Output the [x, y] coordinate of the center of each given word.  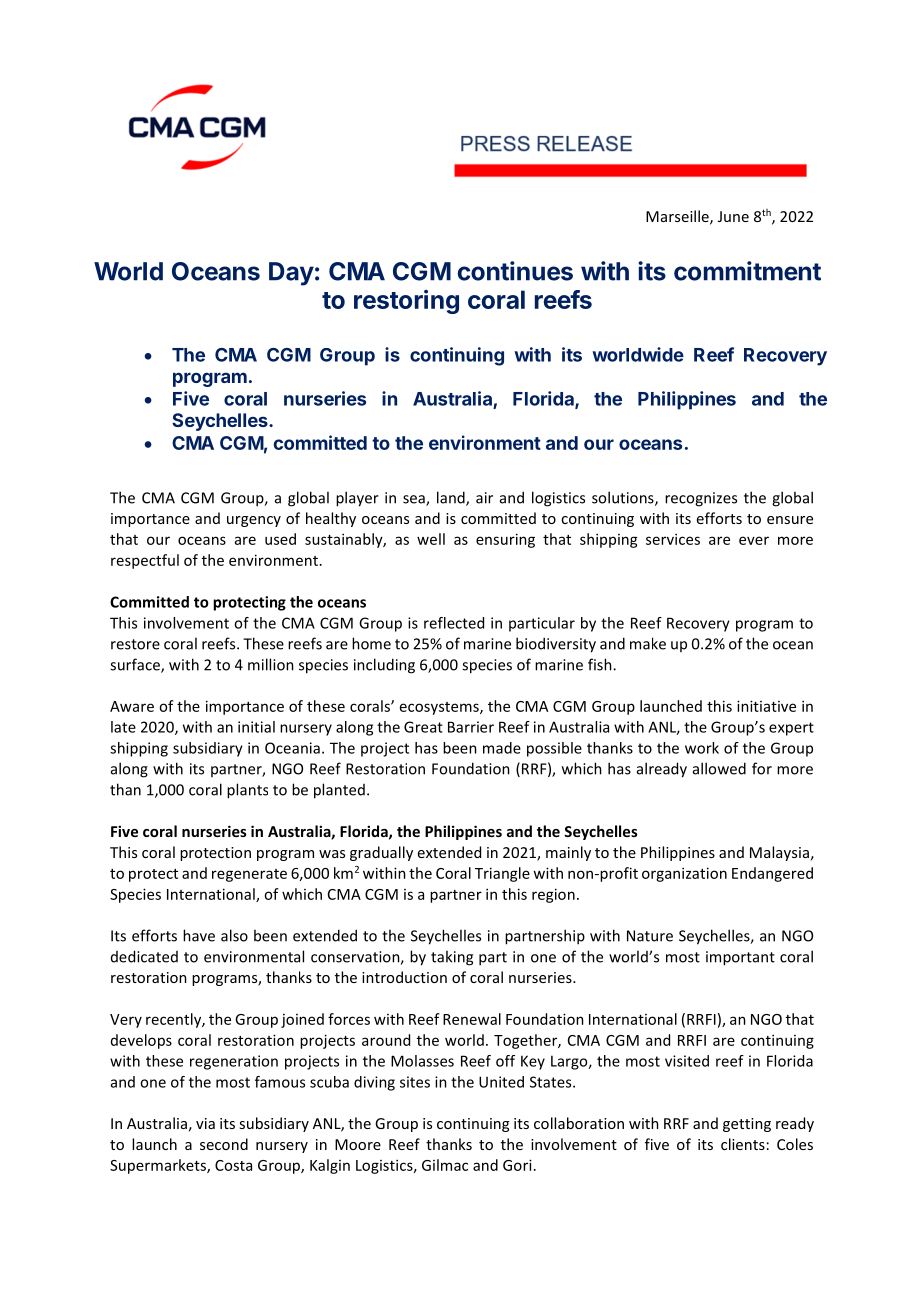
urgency [254, 521]
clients [743, 1144]
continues [515, 271]
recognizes [701, 499]
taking [452, 958]
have [199, 935]
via [205, 1123]
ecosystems [440, 708]
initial [256, 727]
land [452, 498]
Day [291, 274]
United [501, 1082]
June [733, 216]
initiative [766, 706]
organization [684, 874]
